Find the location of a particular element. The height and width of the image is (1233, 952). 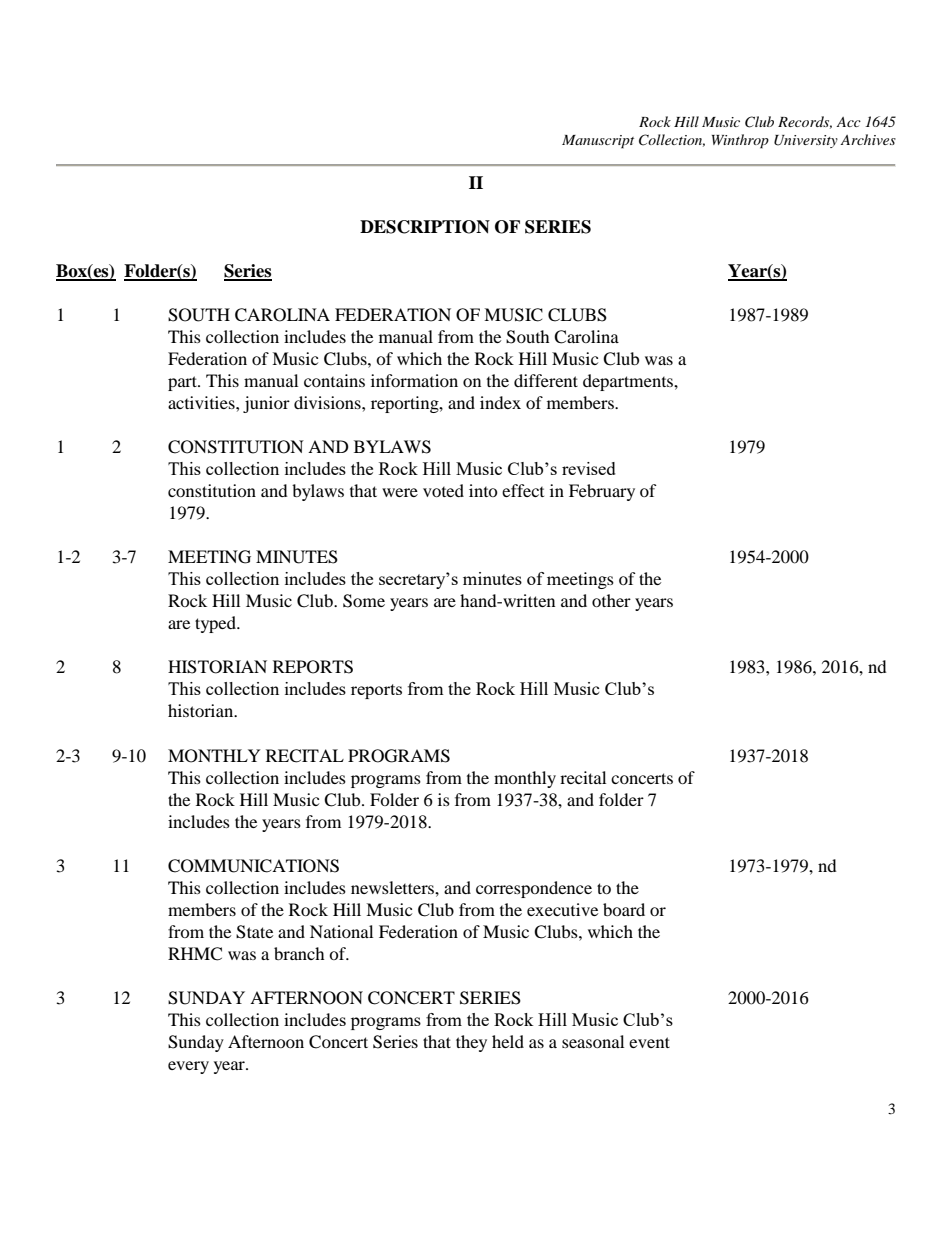

other is located at coordinates (611, 600).
